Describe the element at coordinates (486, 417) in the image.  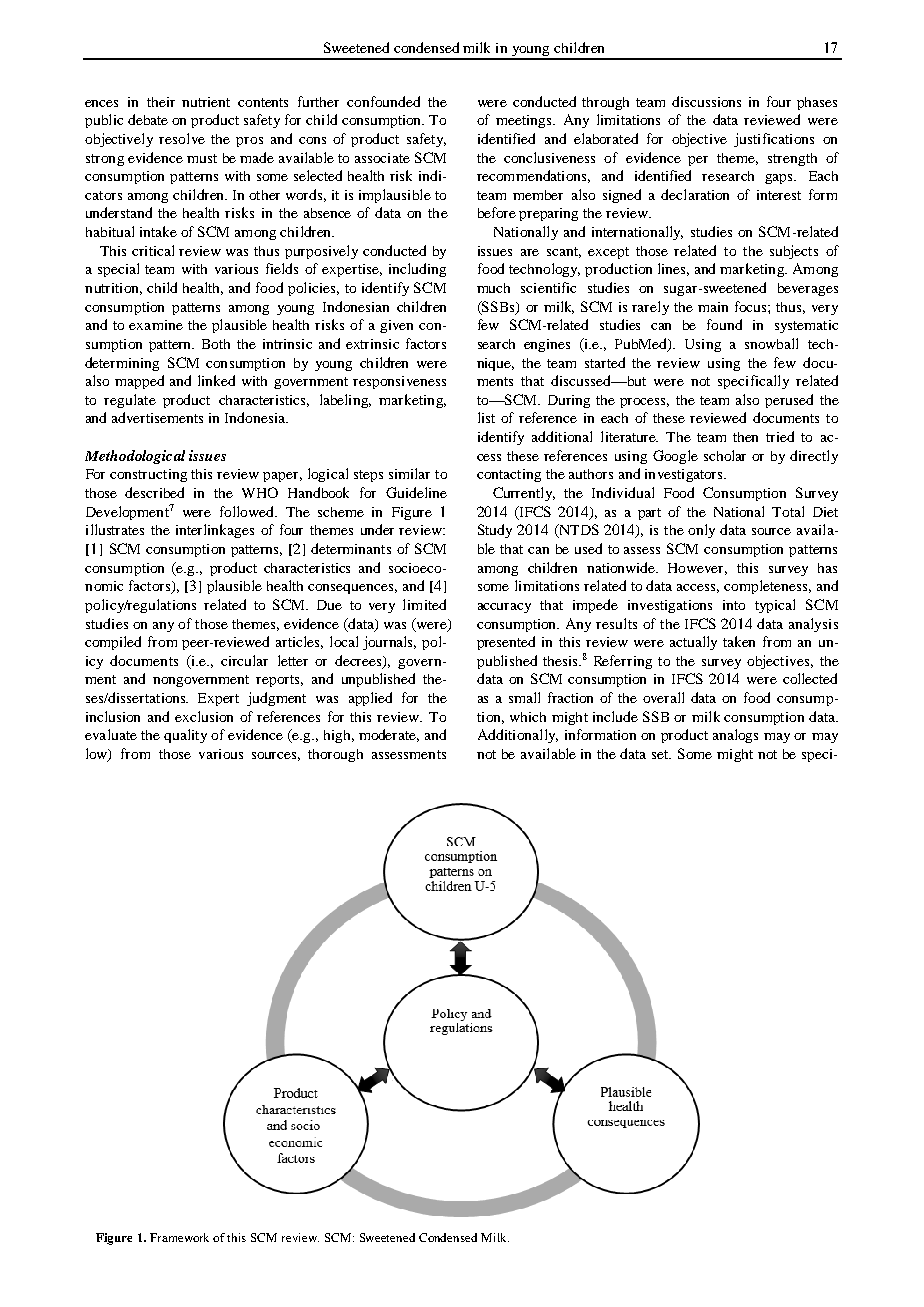
I see `list` at that location.
